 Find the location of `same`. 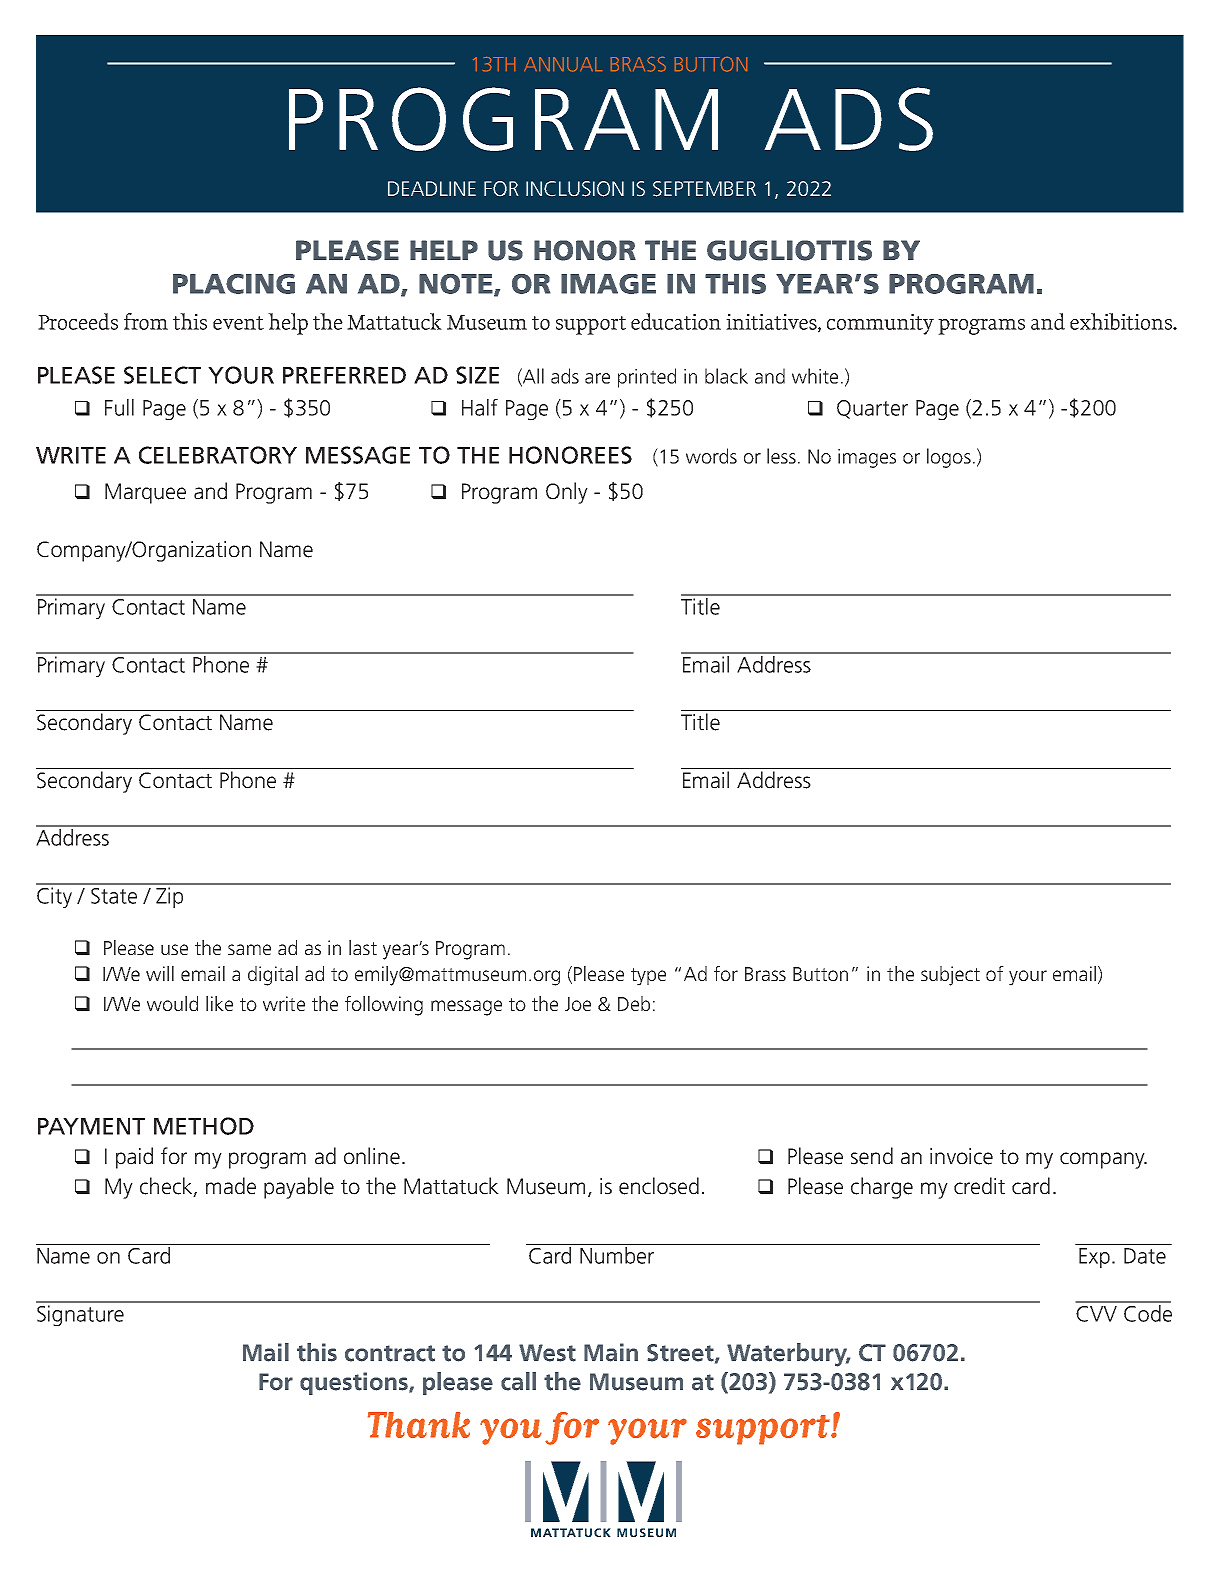

same is located at coordinates (249, 949).
